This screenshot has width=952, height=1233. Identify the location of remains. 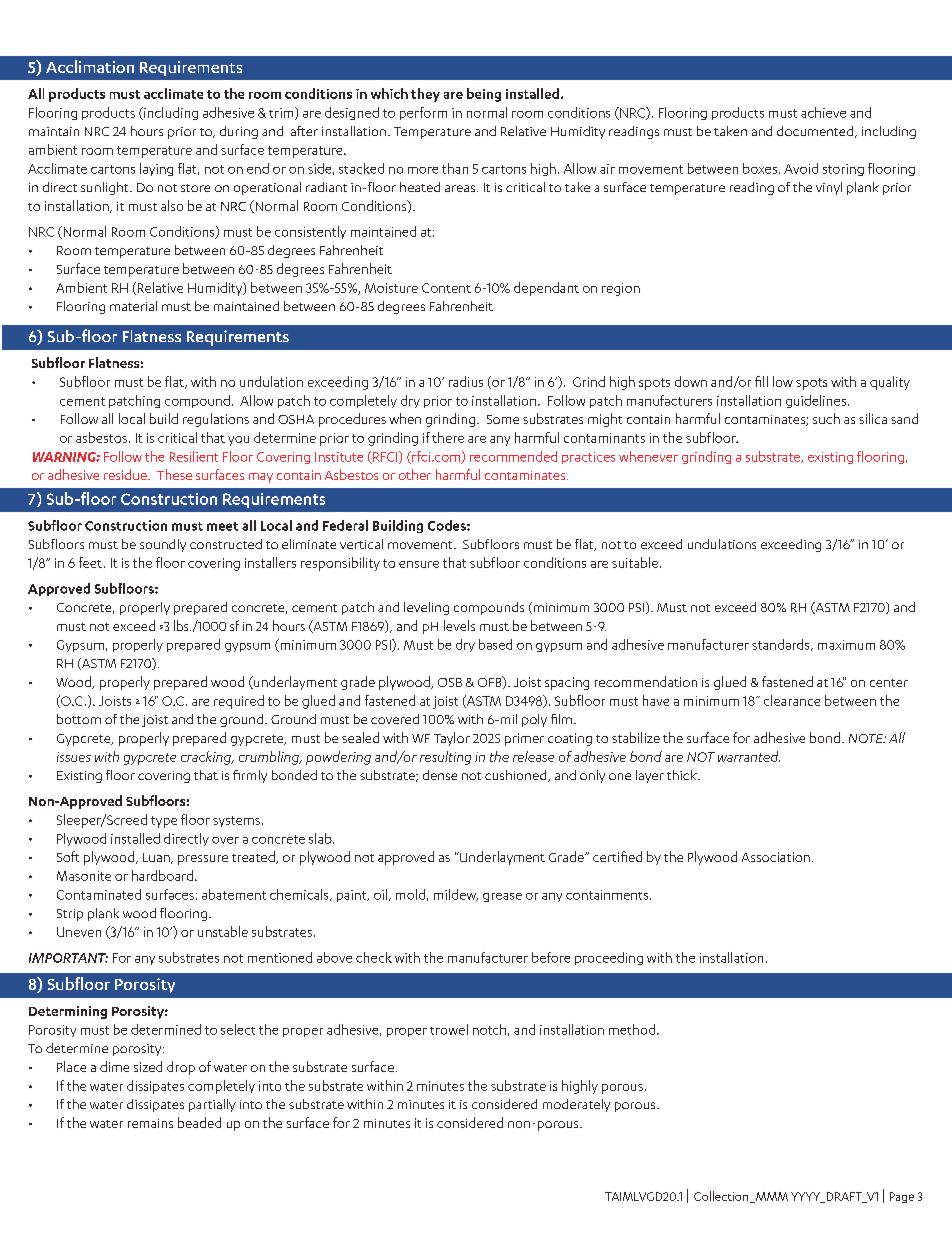
(150, 1123).
